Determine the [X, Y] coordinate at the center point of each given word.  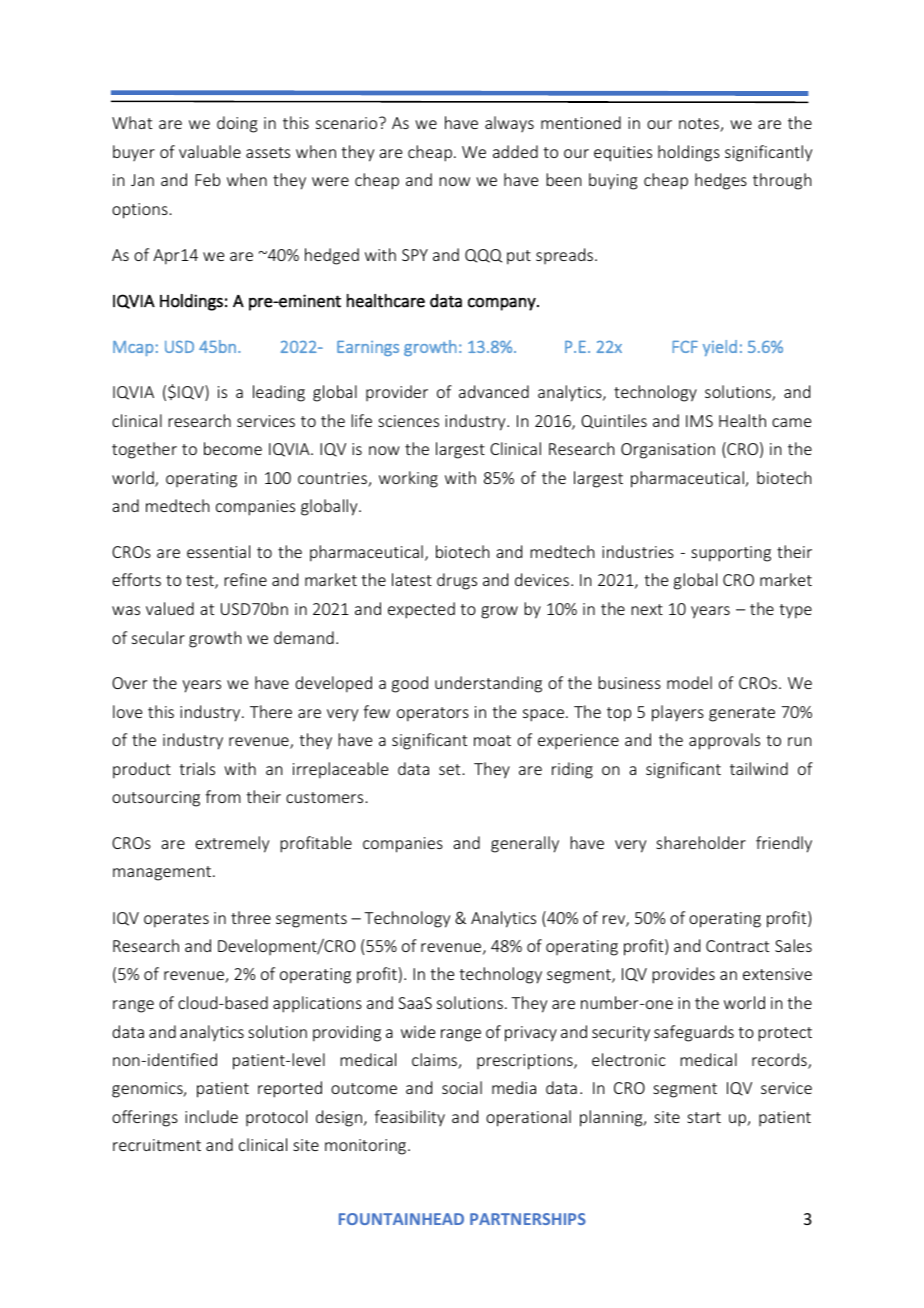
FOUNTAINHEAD [401, 1219]
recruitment [157, 1145]
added [515, 151]
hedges [721, 181]
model [689, 682]
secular [158, 637]
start [704, 1117]
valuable [210, 151]
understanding [488, 684]
